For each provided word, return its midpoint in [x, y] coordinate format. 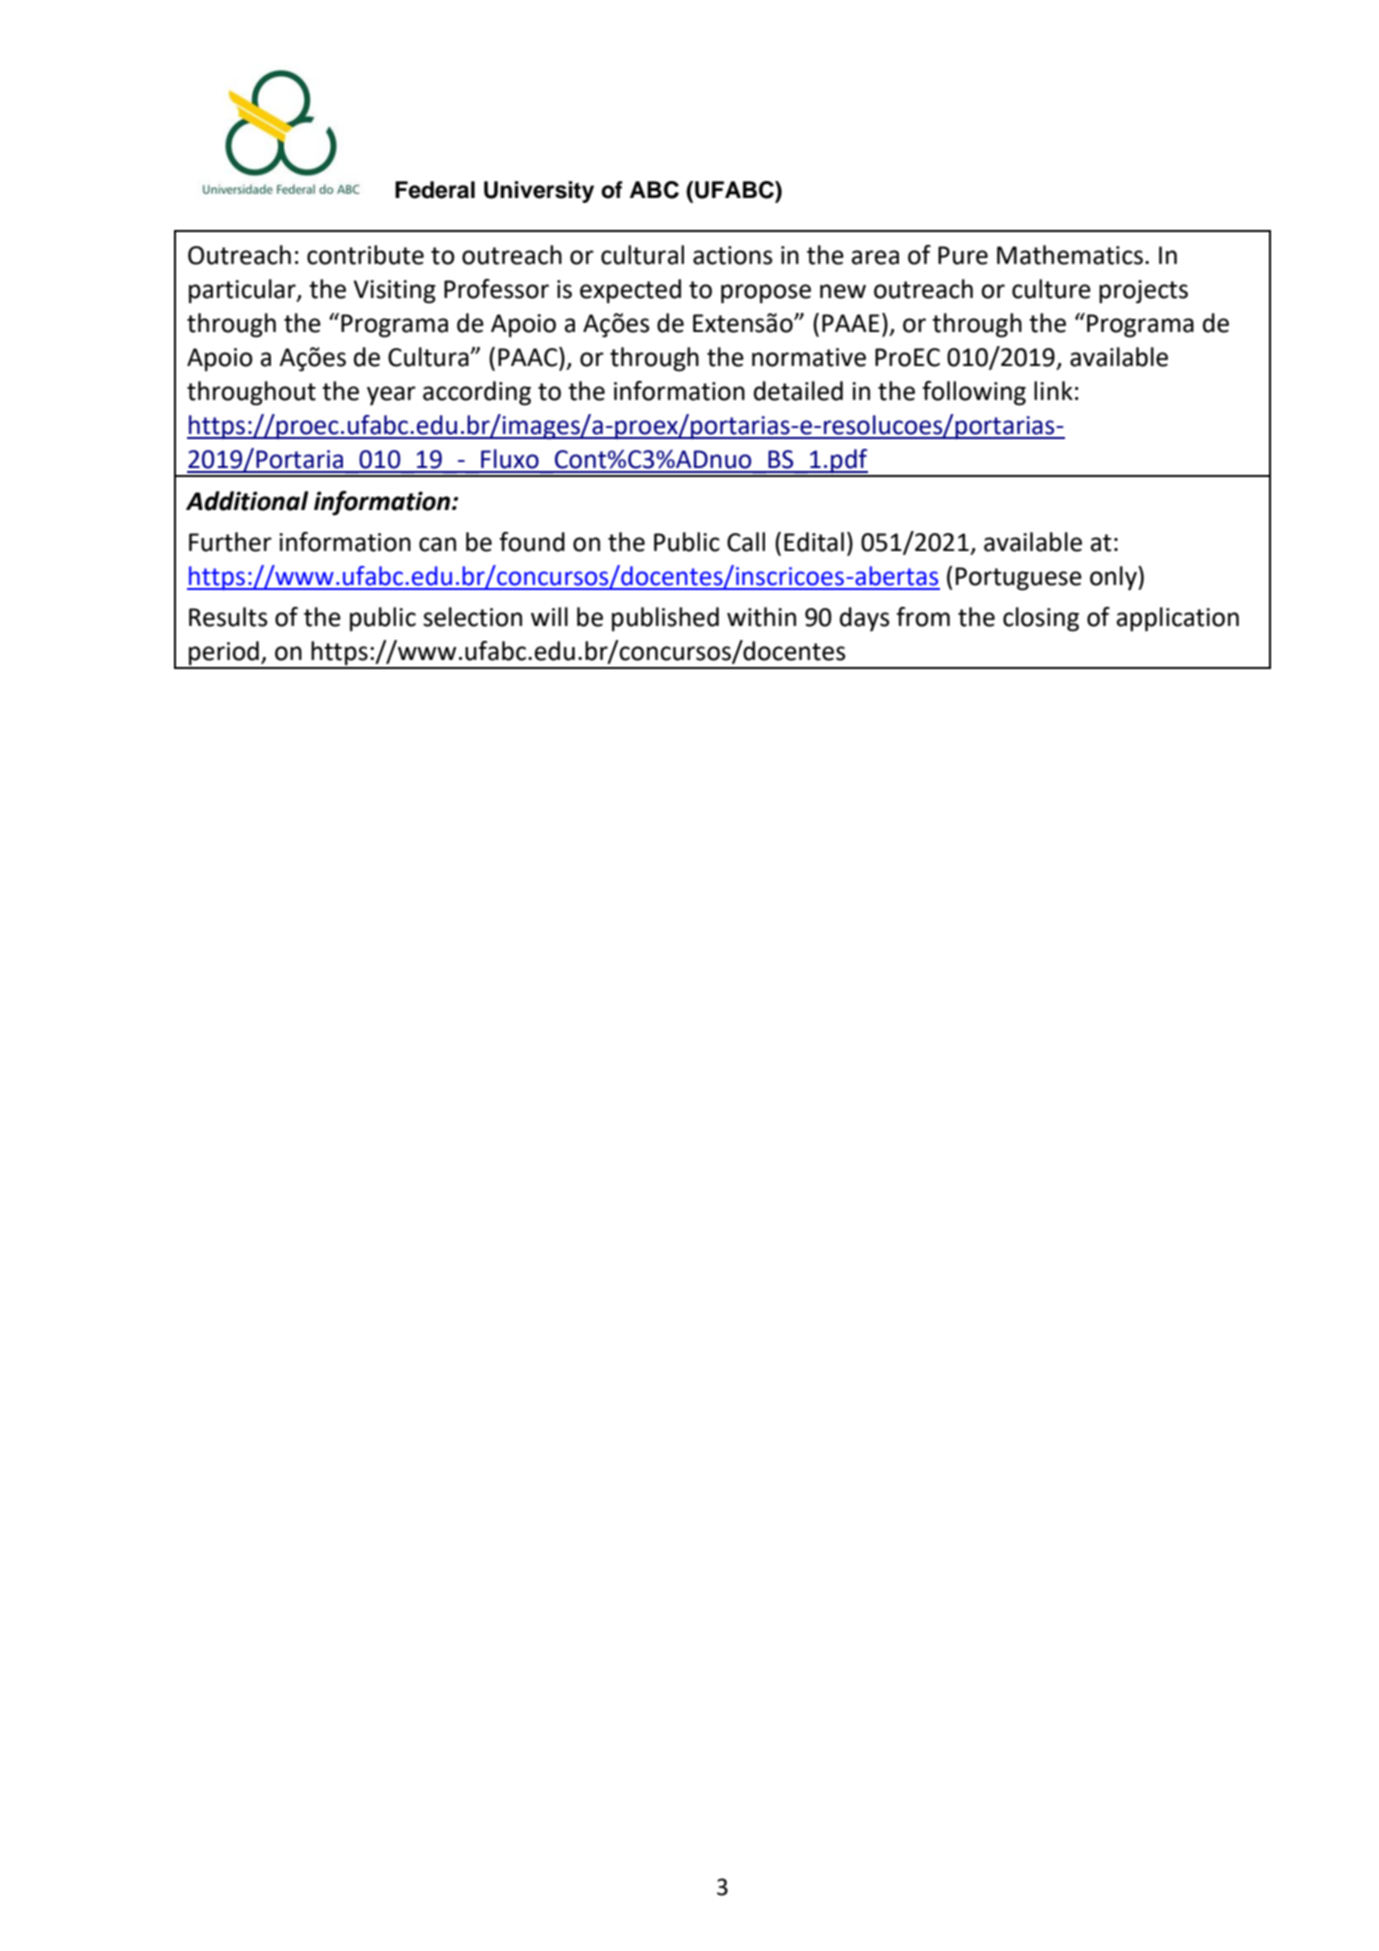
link [1053, 390]
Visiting [394, 292]
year [391, 396]
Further [230, 542]
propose [766, 294]
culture [1051, 289]
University [539, 192]
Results [228, 617]
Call [746, 542]
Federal [435, 190]
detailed [798, 391]
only [1114, 578]
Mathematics [1070, 255]
